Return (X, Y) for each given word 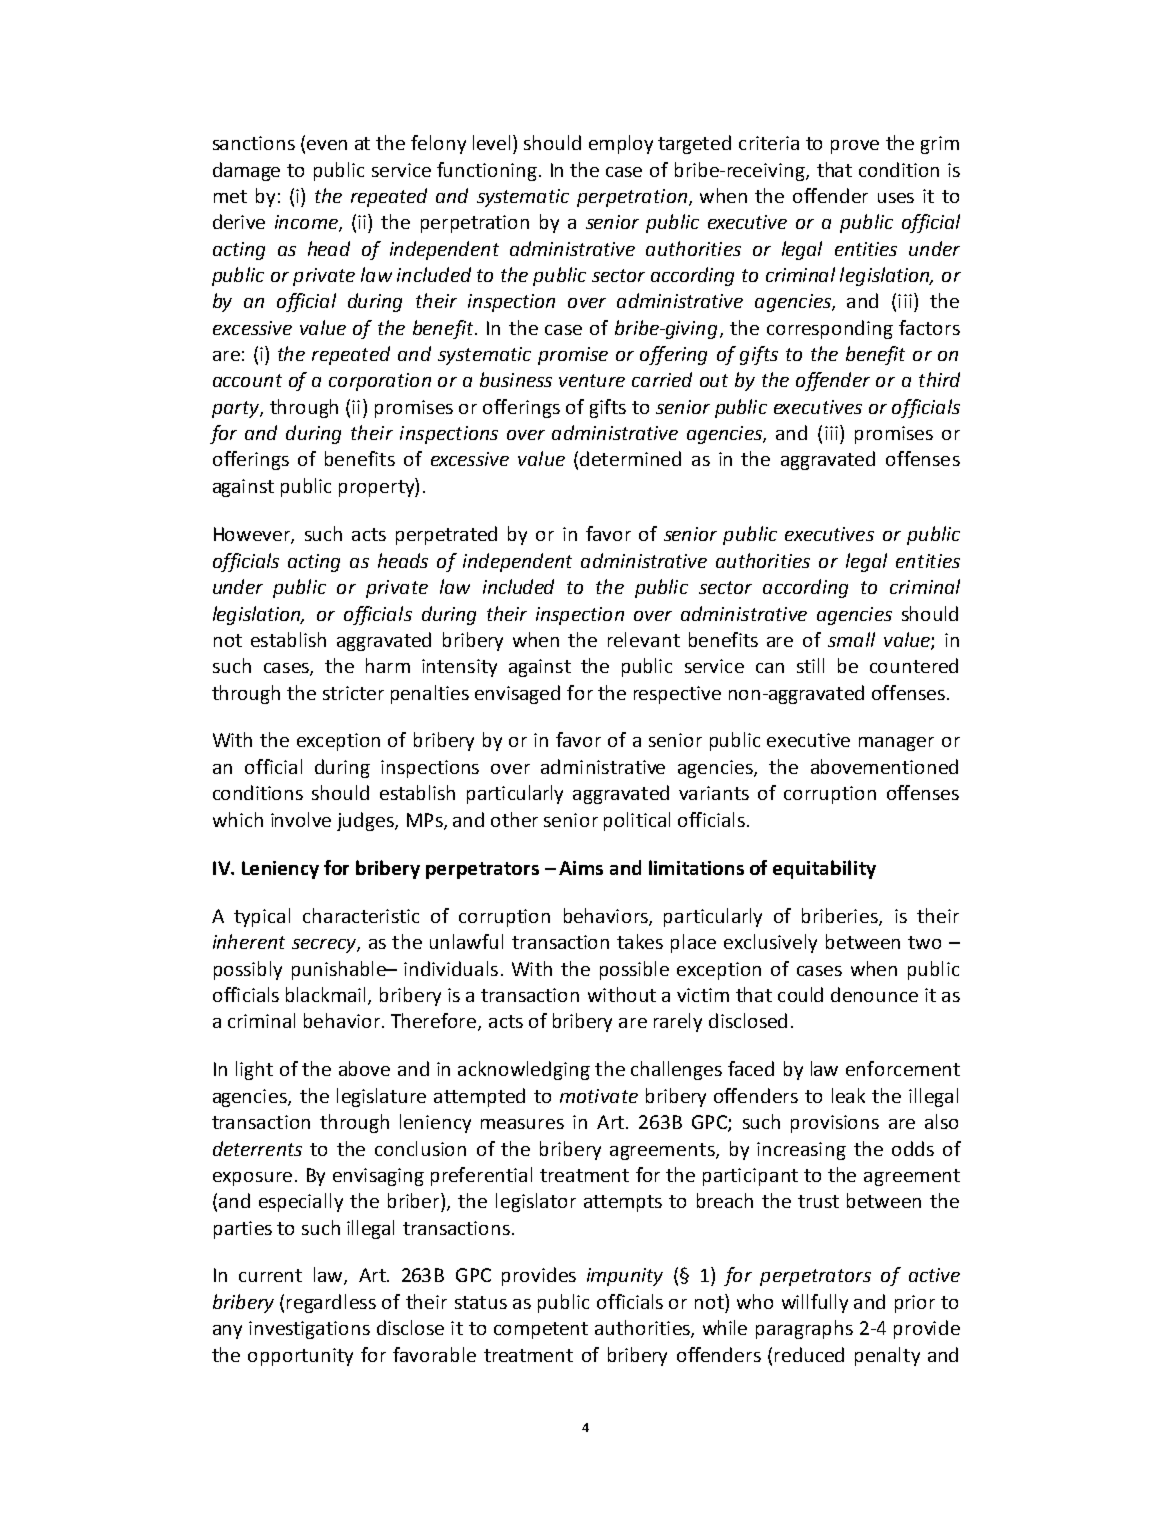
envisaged (517, 694)
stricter (353, 693)
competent (541, 1330)
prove (855, 147)
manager (896, 744)
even (327, 145)
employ (621, 144)
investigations (309, 1330)
